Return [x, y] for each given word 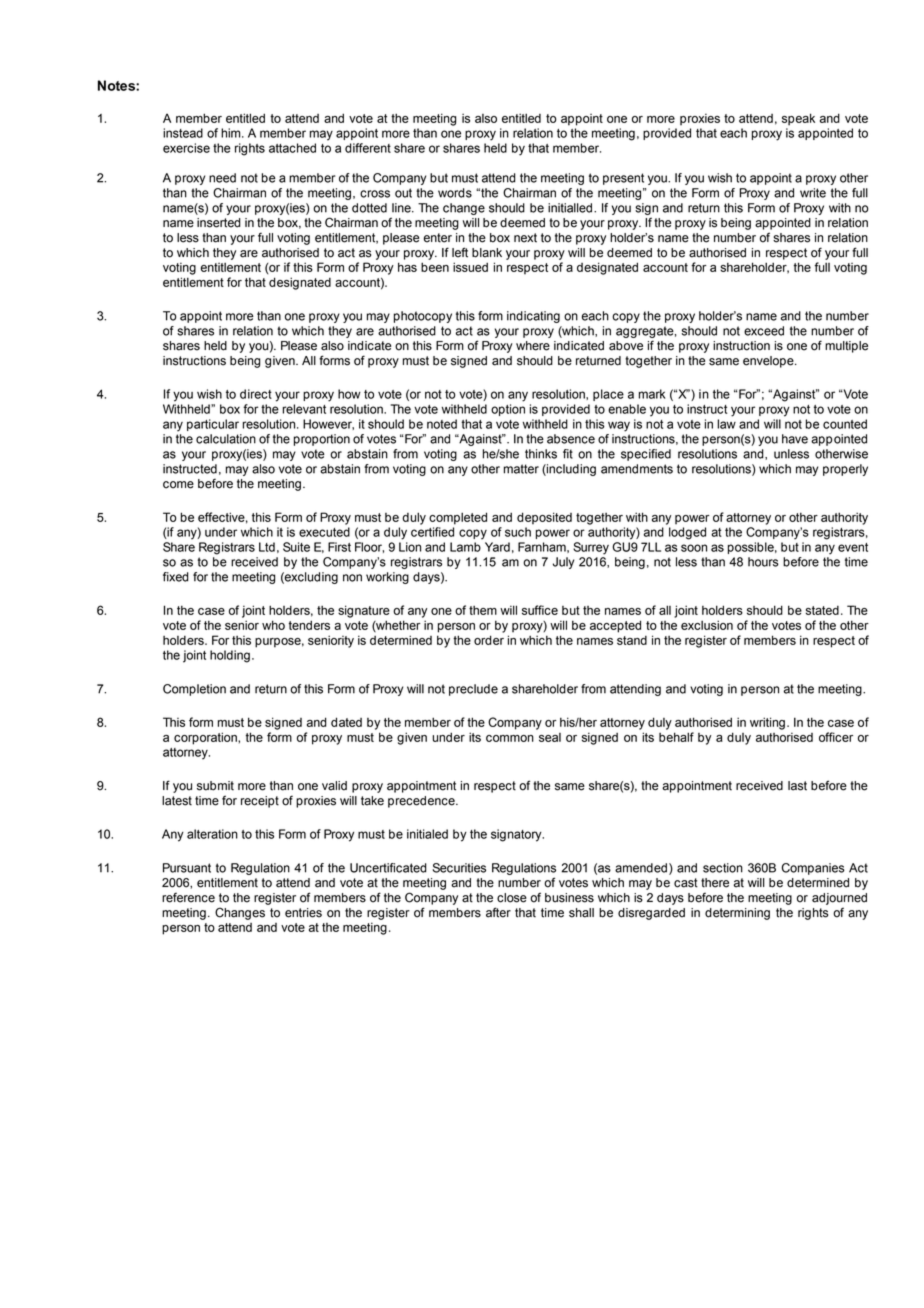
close [512, 898]
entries [303, 913]
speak [798, 119]
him [232, 133]
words [455, 193]
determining [737, 914]
